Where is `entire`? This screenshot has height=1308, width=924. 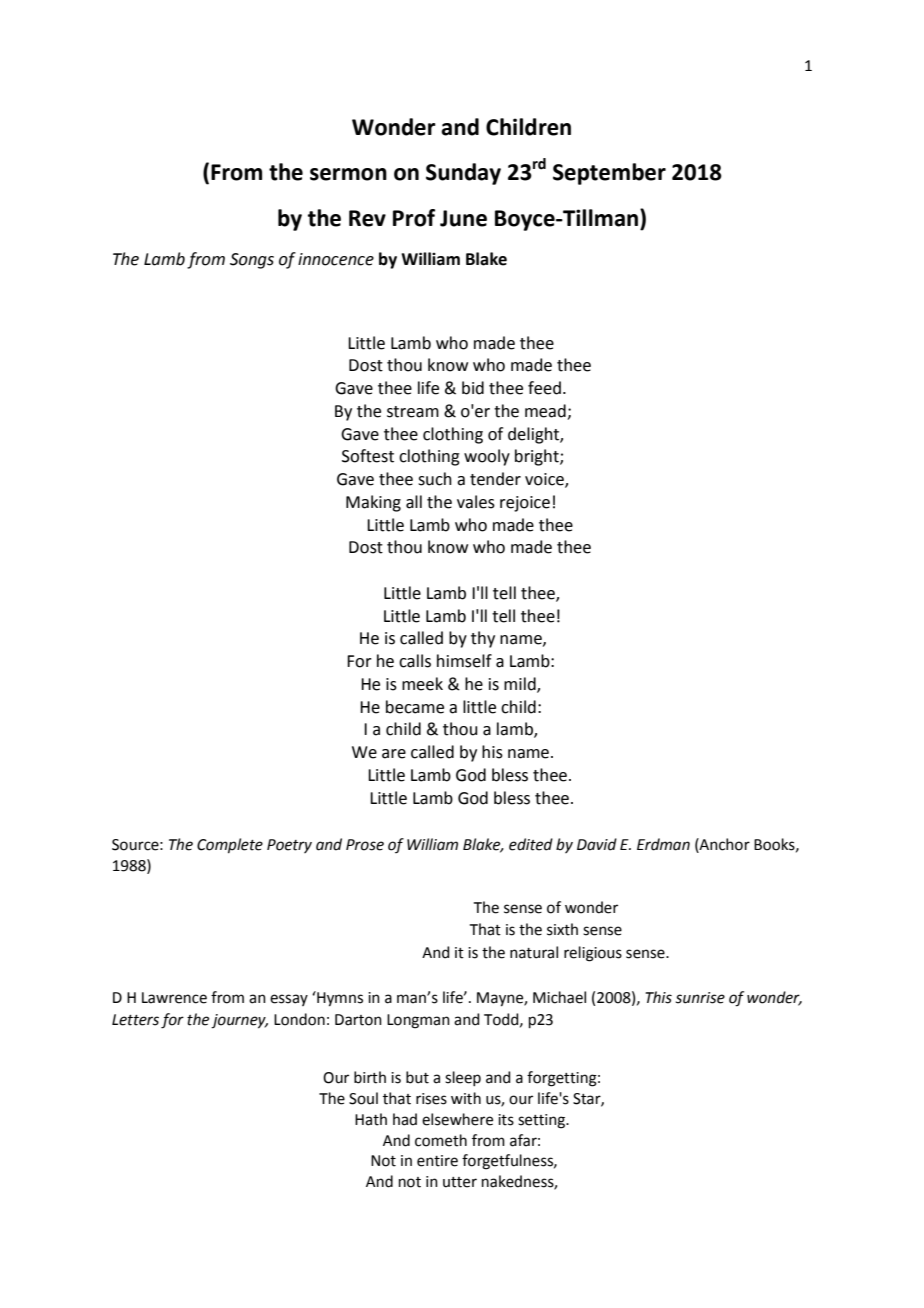 entire is located at coordinates (437, 1161).
